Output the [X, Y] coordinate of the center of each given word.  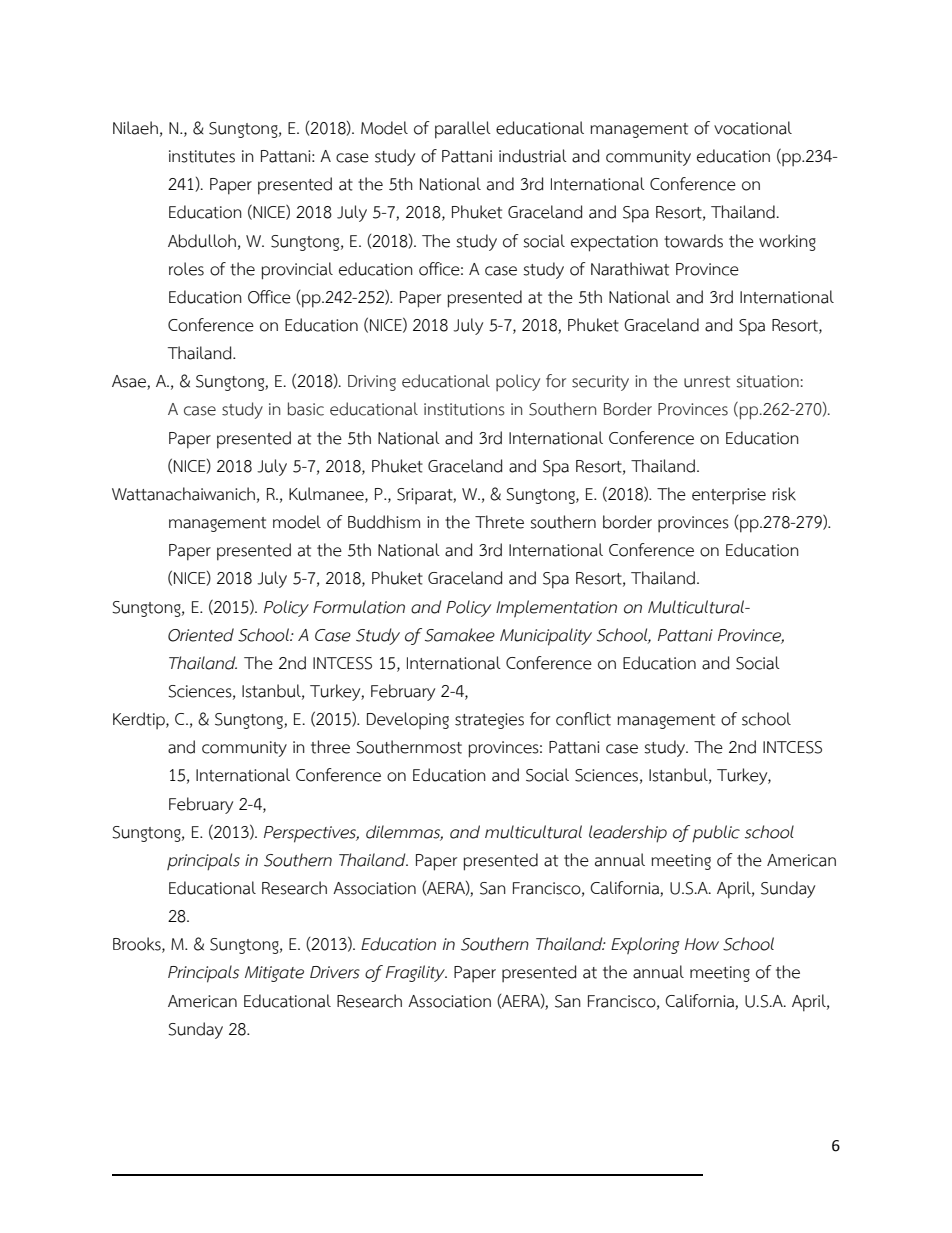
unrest [707, 382]
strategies [489, 721]
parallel [463, 130]
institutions [464, 409]
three [330, 747]
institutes [202, 156]
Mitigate [274, 974]
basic [306, 409]
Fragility [416, 973]
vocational [753, 128]
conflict [583, 719]
